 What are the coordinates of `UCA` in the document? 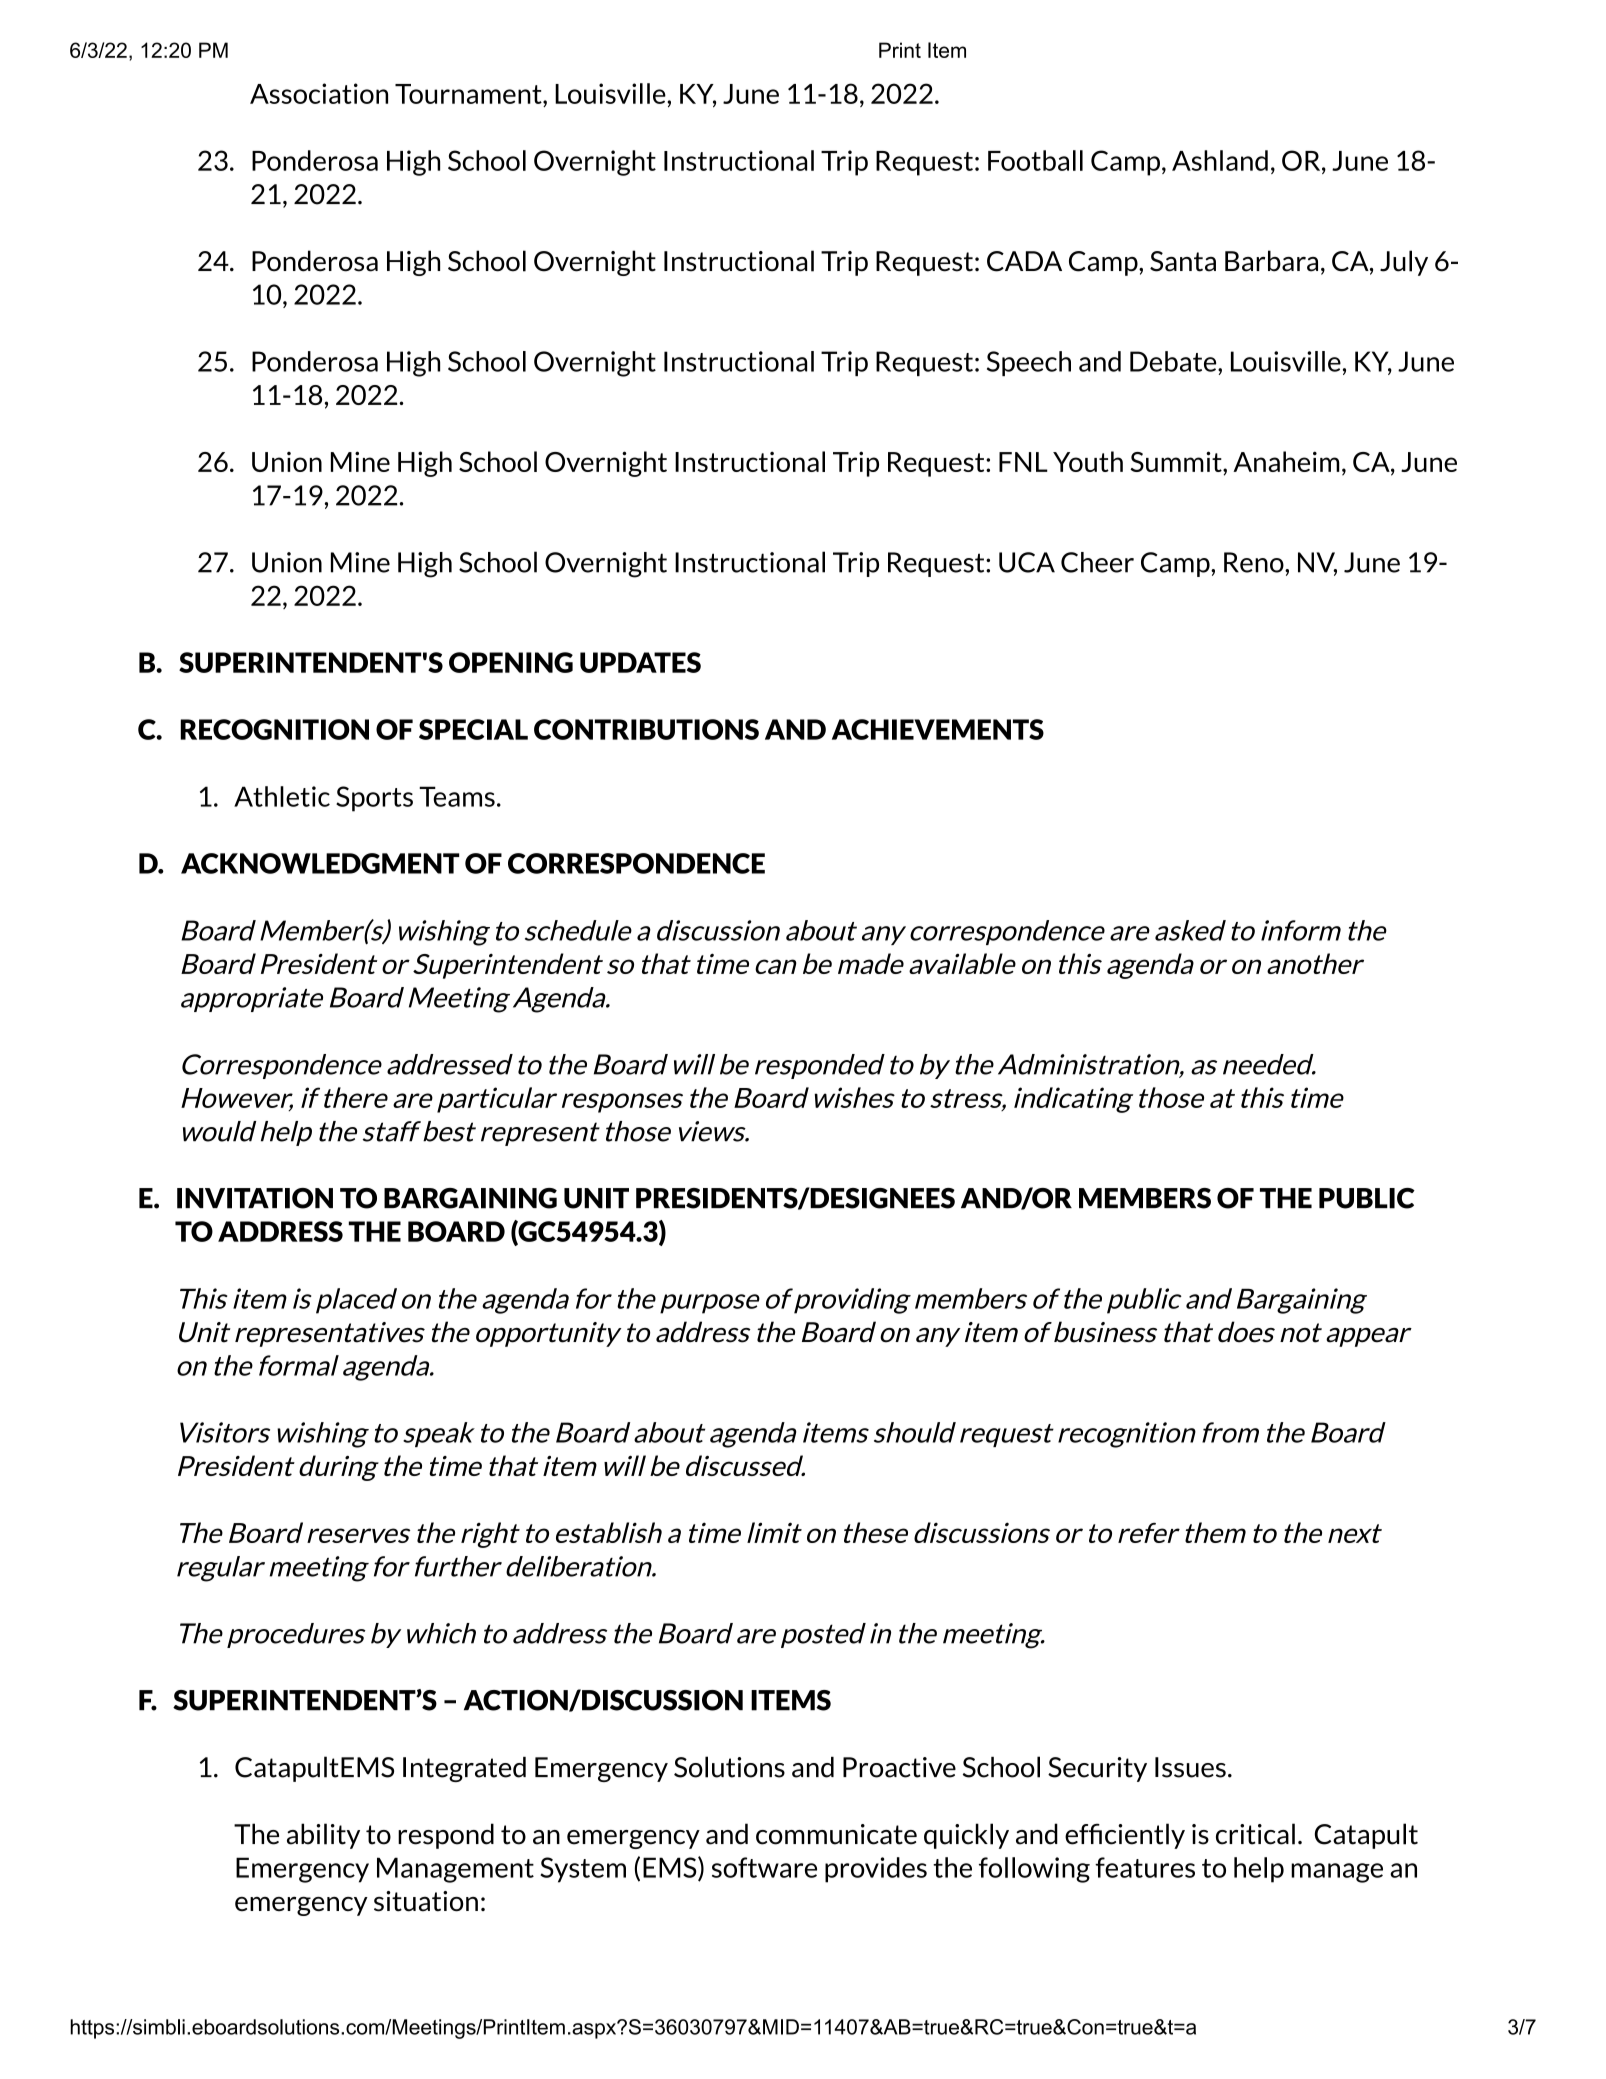 It's located at (1027, 562).
